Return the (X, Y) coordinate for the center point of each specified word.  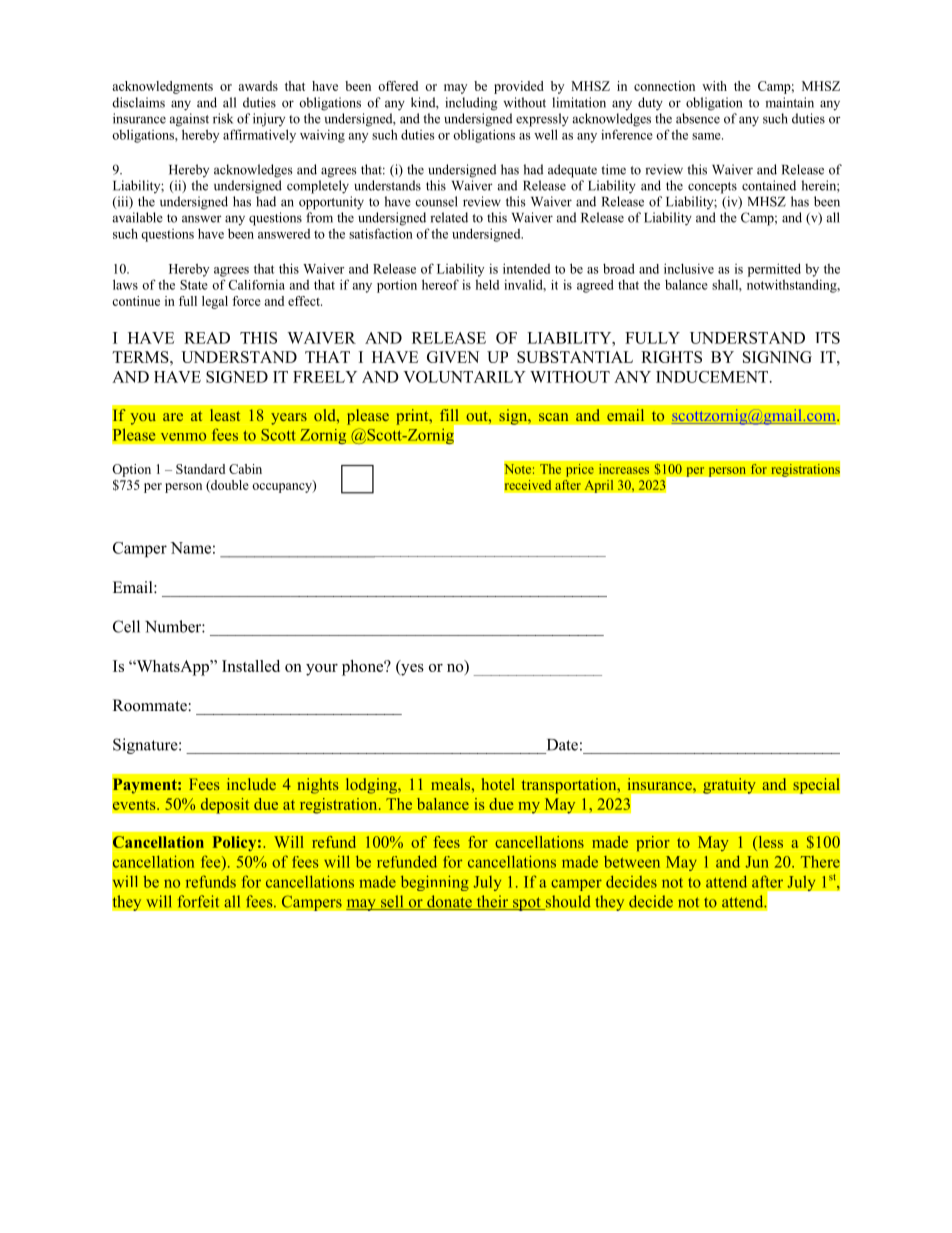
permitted (774, 270)
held (487, 285)
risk (223, 118)
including (471, 104)
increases (624, 469)
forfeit (198, 901)
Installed (251, 666)
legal (215, 302)
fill (449, 415)
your (322, 670)
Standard (200, 469)
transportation (570, 786)
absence (698, 118)
